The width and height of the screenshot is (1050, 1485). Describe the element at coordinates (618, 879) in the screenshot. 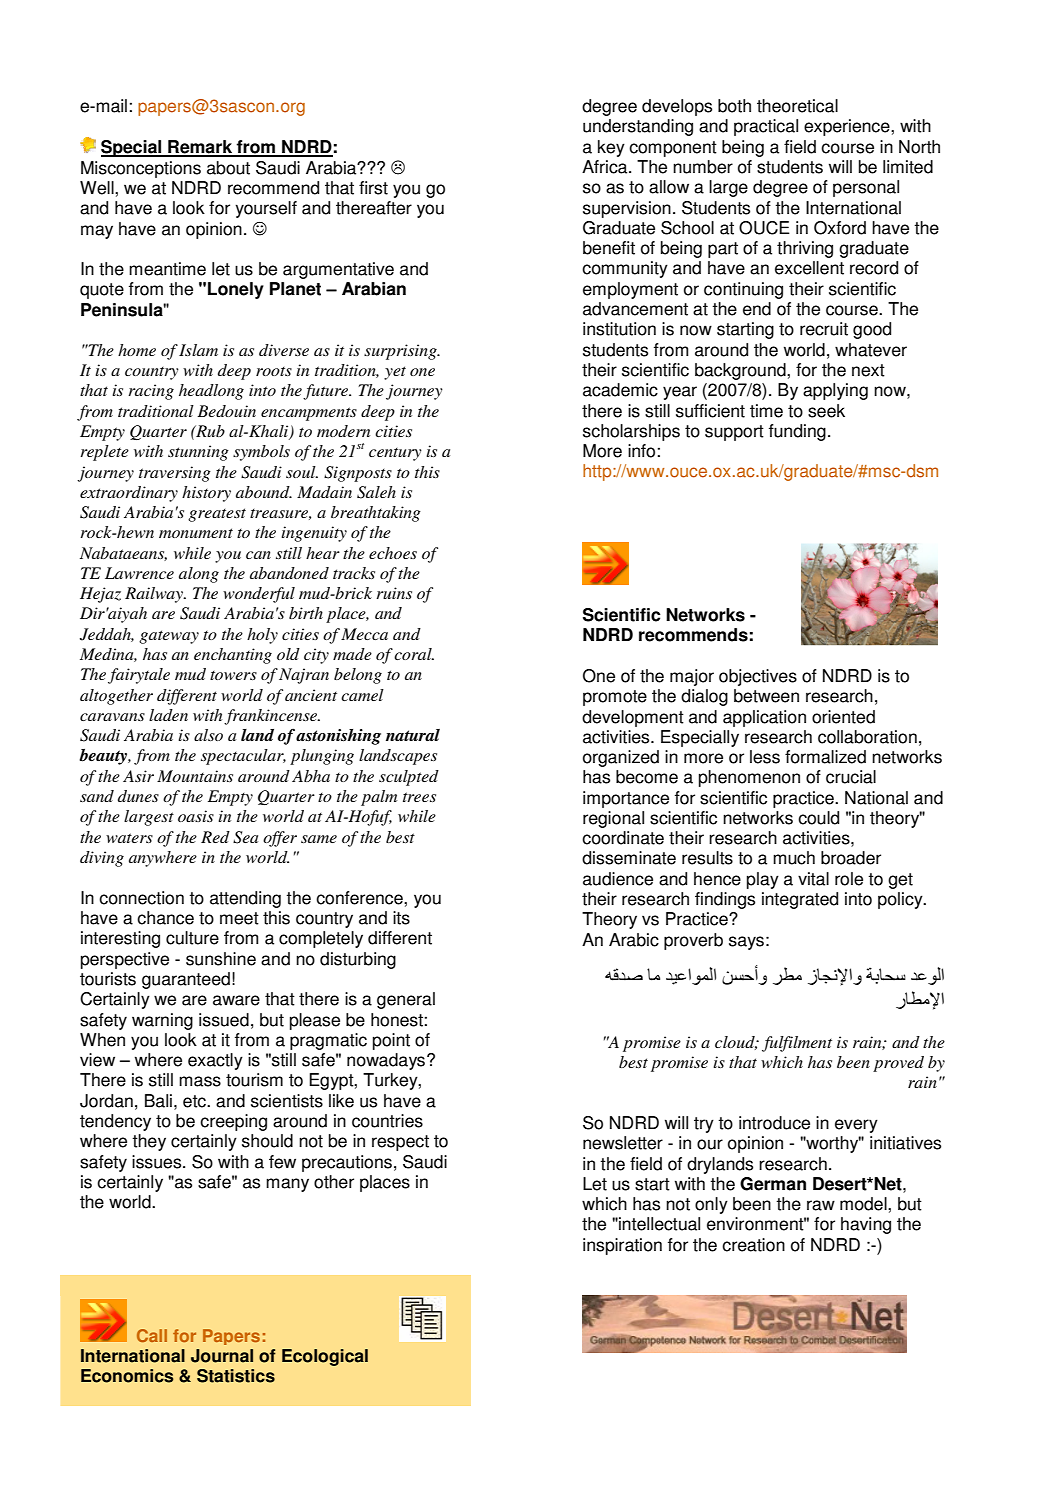

I see `audience` at that location.
